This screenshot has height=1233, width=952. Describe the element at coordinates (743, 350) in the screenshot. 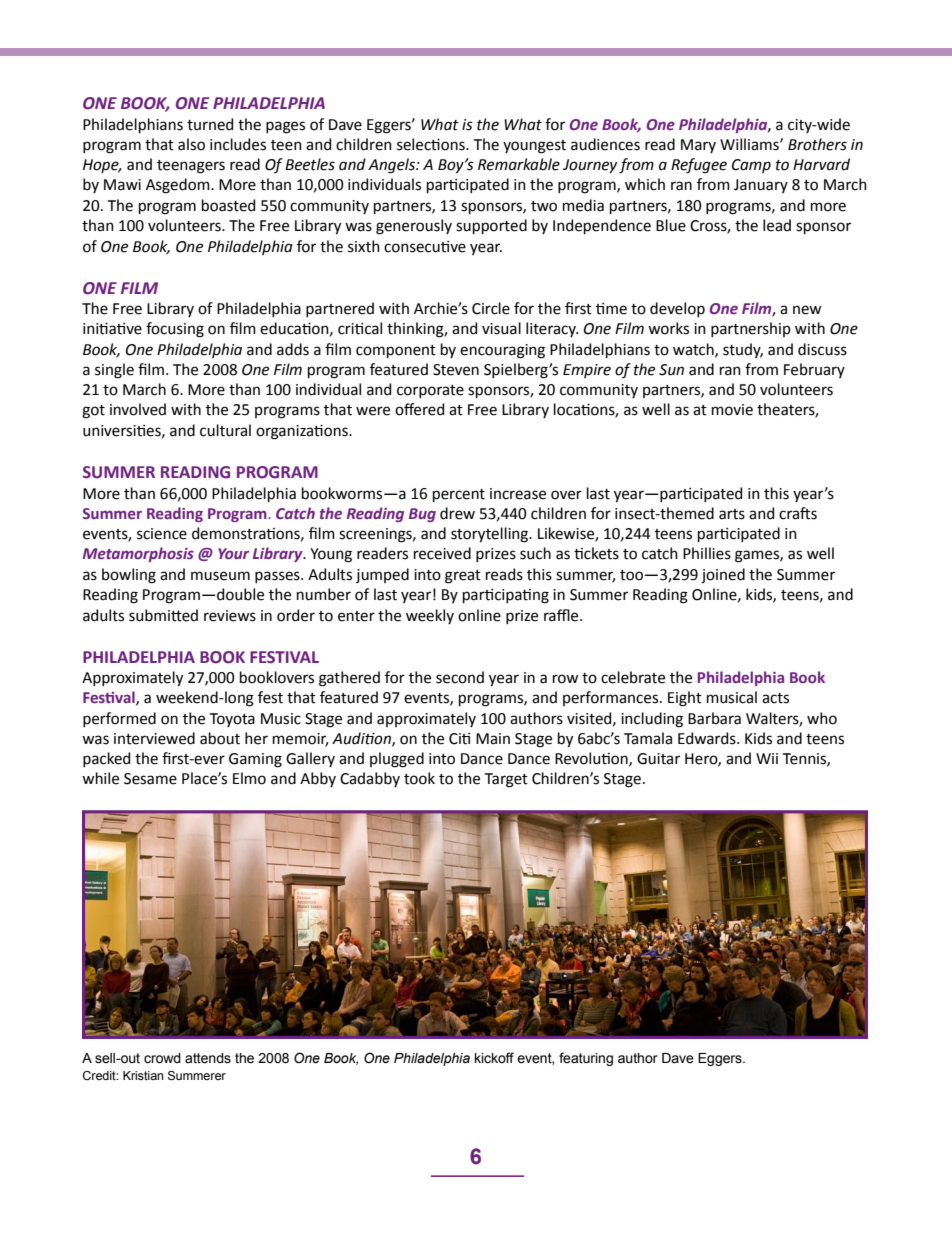

I see `study` at that location.
